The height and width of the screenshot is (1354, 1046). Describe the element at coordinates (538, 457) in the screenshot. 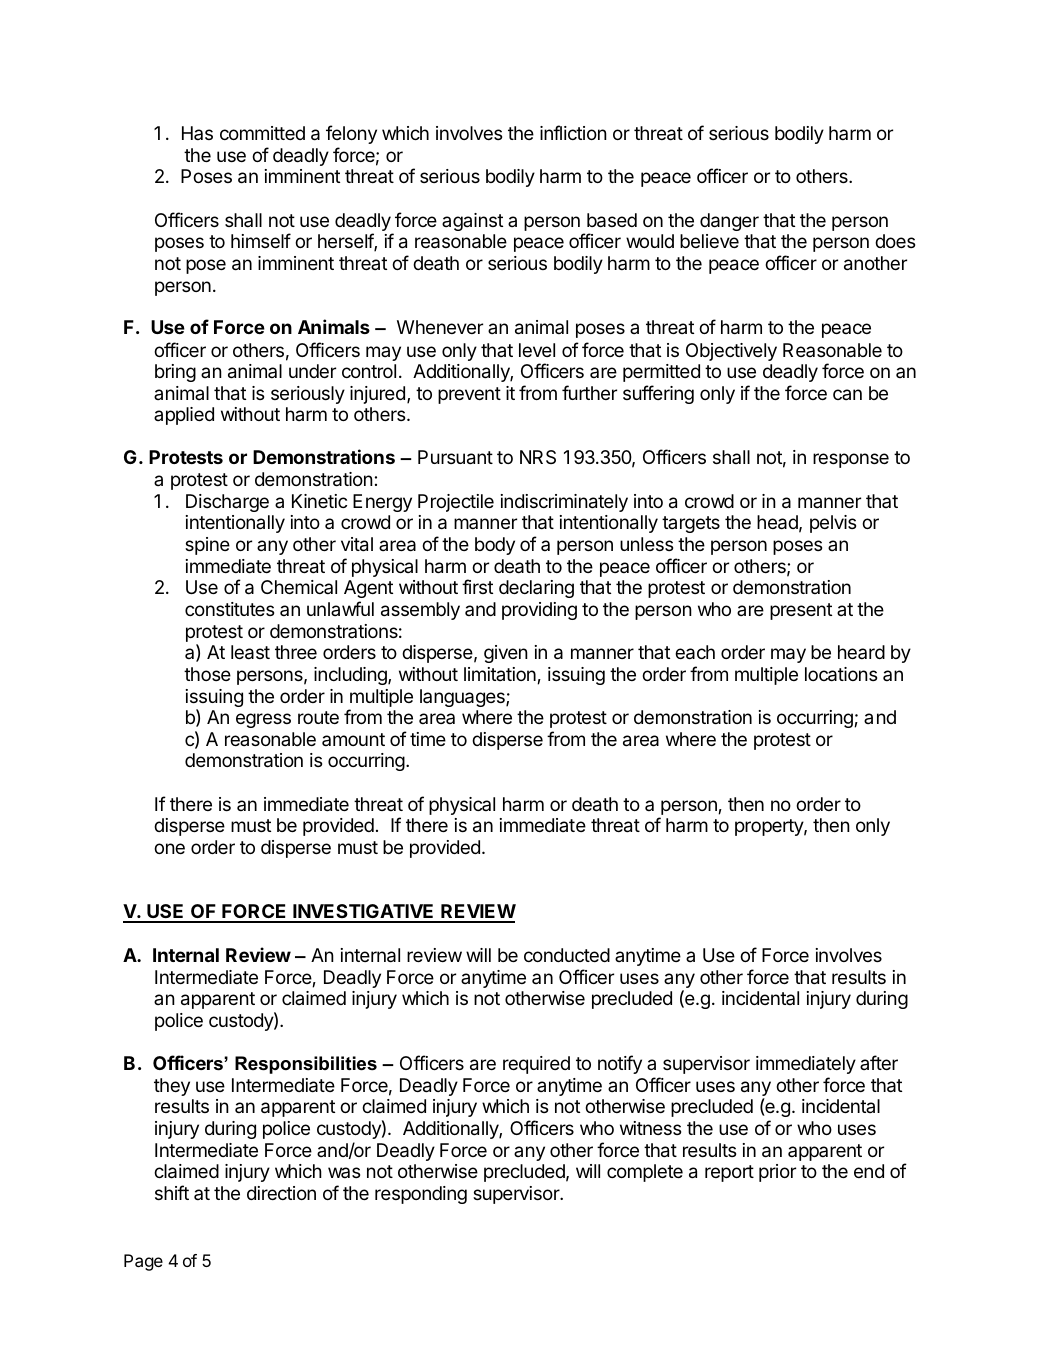

I see `NRS` at that location.
